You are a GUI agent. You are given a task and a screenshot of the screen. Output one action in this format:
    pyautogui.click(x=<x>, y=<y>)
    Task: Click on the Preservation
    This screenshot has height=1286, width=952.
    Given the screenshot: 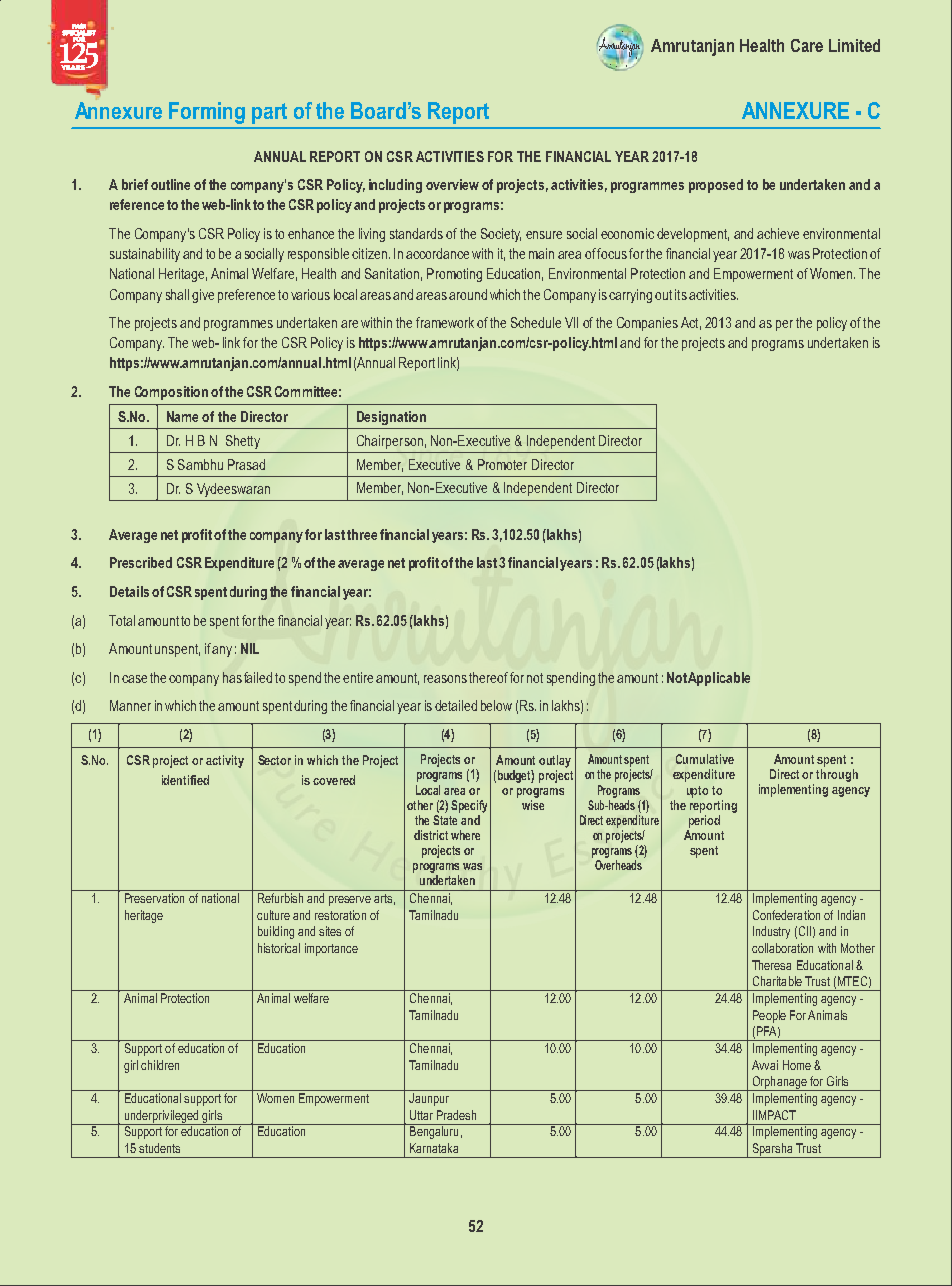 What is the action you would take?
    pyautogui.click(x=154, y=898)
